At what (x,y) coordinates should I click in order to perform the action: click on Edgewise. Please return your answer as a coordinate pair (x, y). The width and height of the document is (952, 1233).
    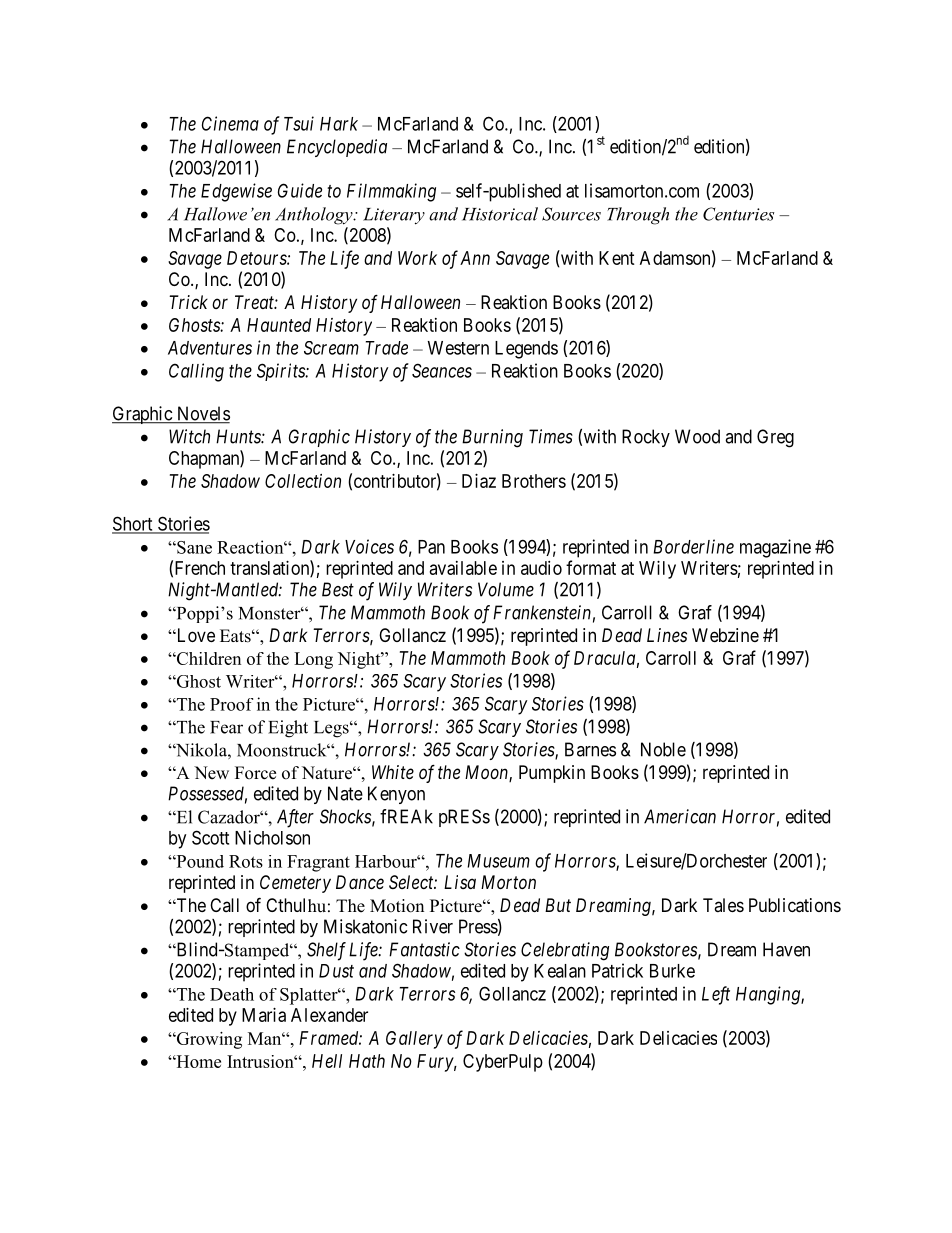
    Looking at the image, I should click on (236, 192).
